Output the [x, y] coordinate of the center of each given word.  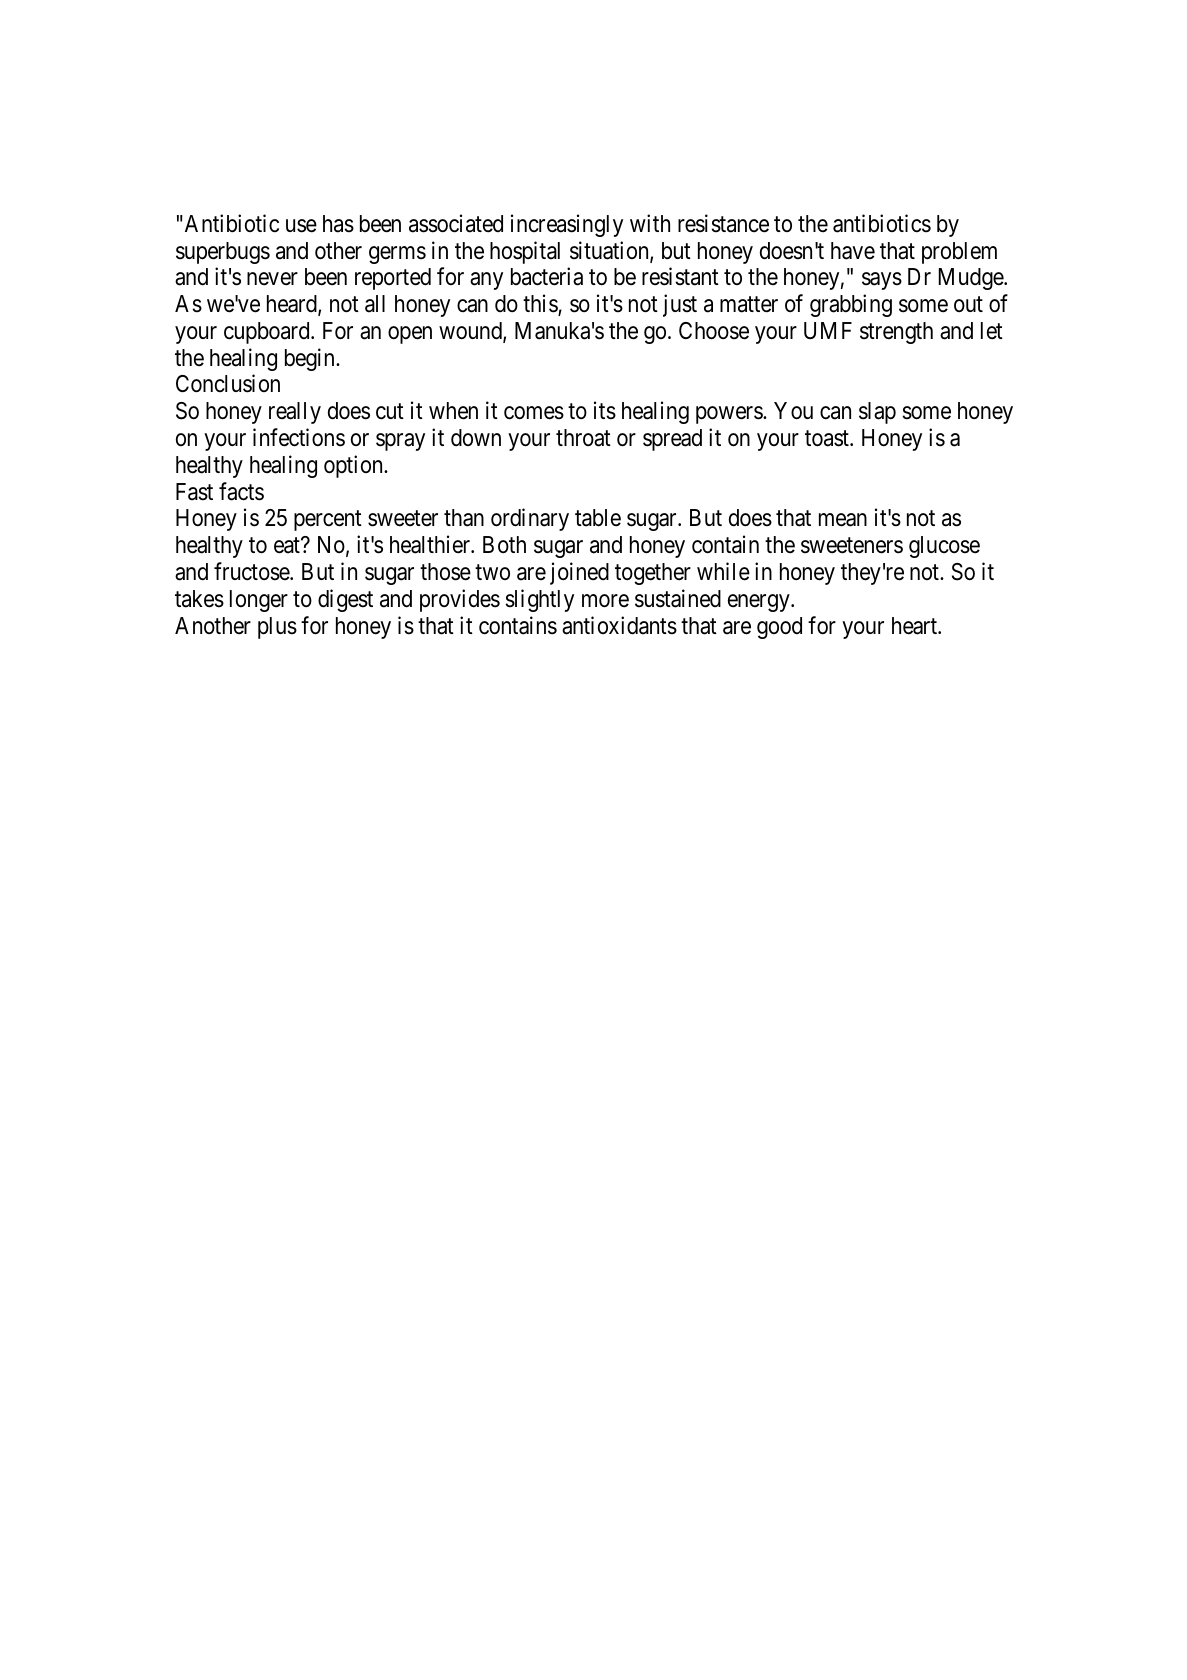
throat [583, 438]
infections [299, 437]
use [301, 226]
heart [915, 626]
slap [877, 413]
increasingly [567, 225]
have [853, 251]
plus [277, 628]
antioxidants [619, 625]
